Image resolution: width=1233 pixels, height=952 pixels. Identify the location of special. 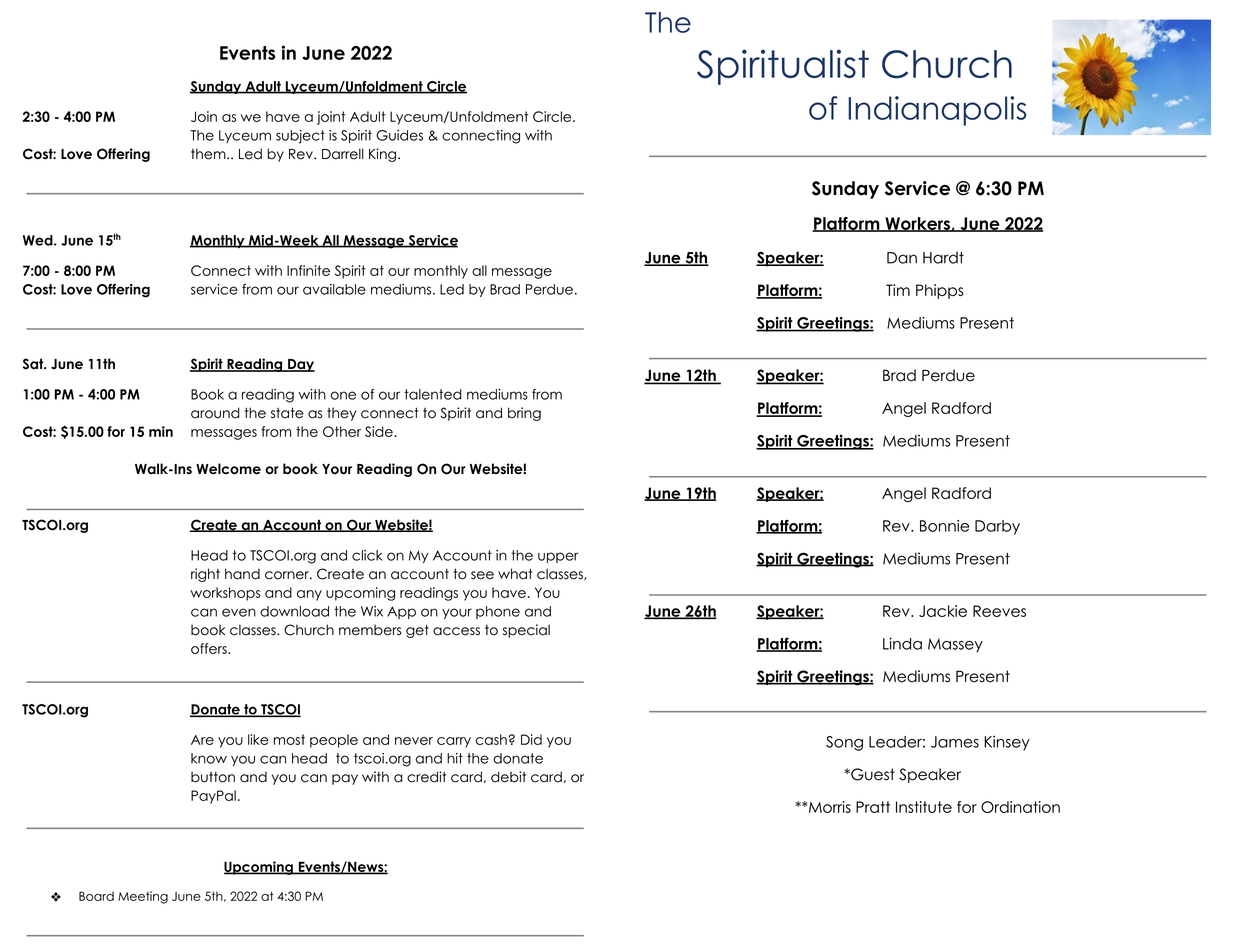
(526, 631).
